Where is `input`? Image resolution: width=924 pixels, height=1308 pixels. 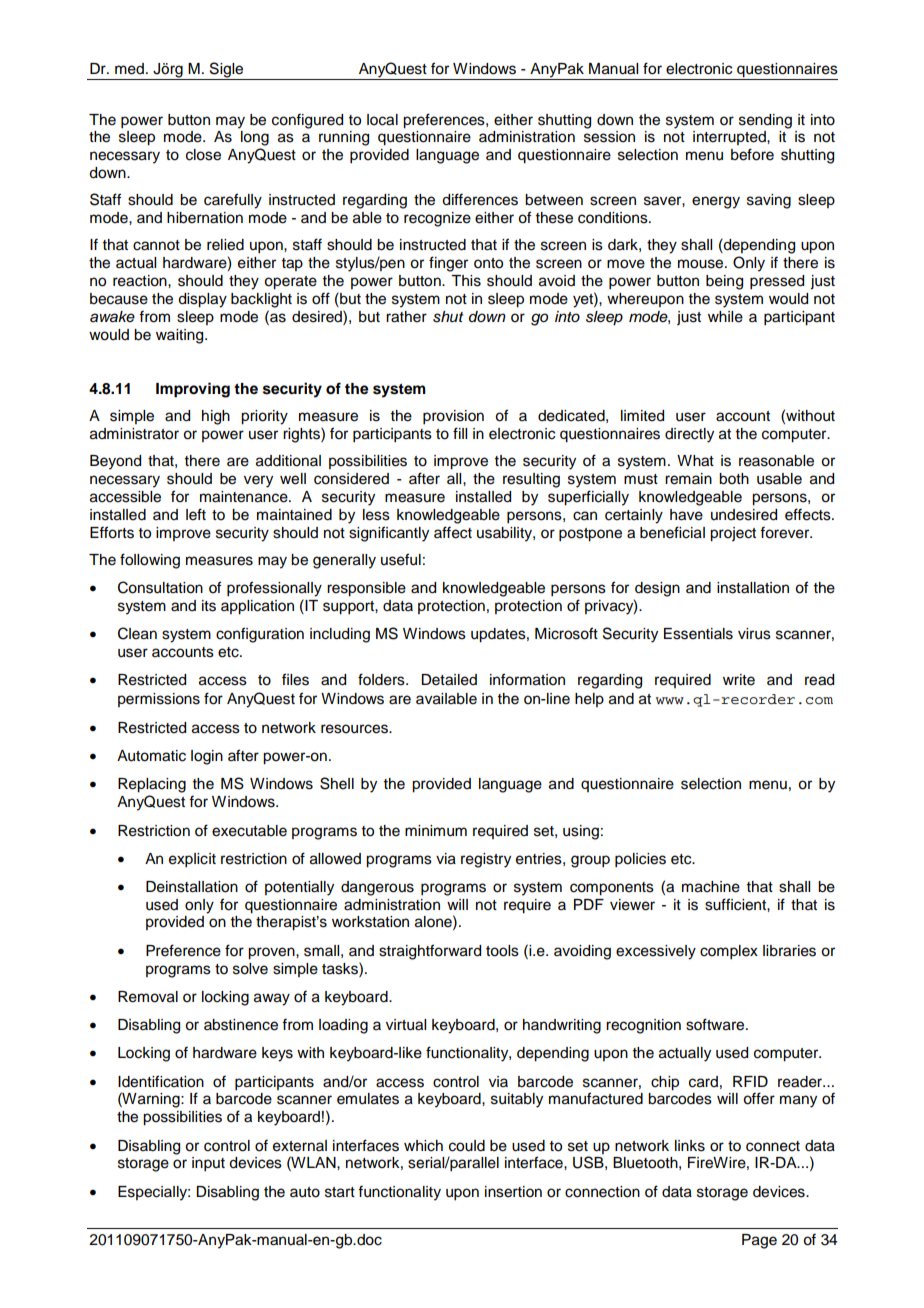
input is located at coordinates (208, 1164).
